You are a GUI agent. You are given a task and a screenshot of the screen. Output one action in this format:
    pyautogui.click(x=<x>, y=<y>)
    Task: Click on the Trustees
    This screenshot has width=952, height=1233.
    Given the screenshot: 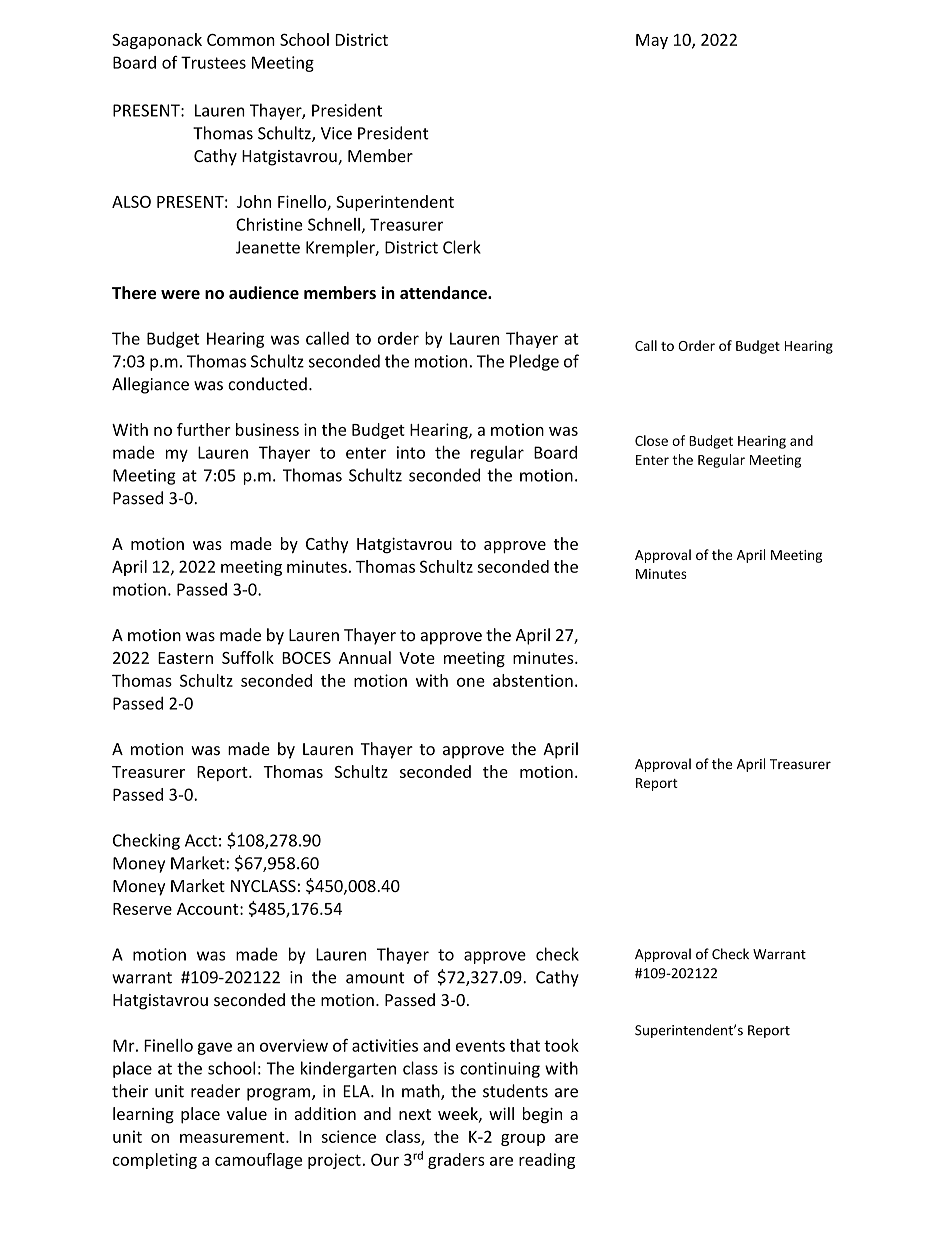 What is the action you would take?
    pyautogui.click(x=213, y=62)
